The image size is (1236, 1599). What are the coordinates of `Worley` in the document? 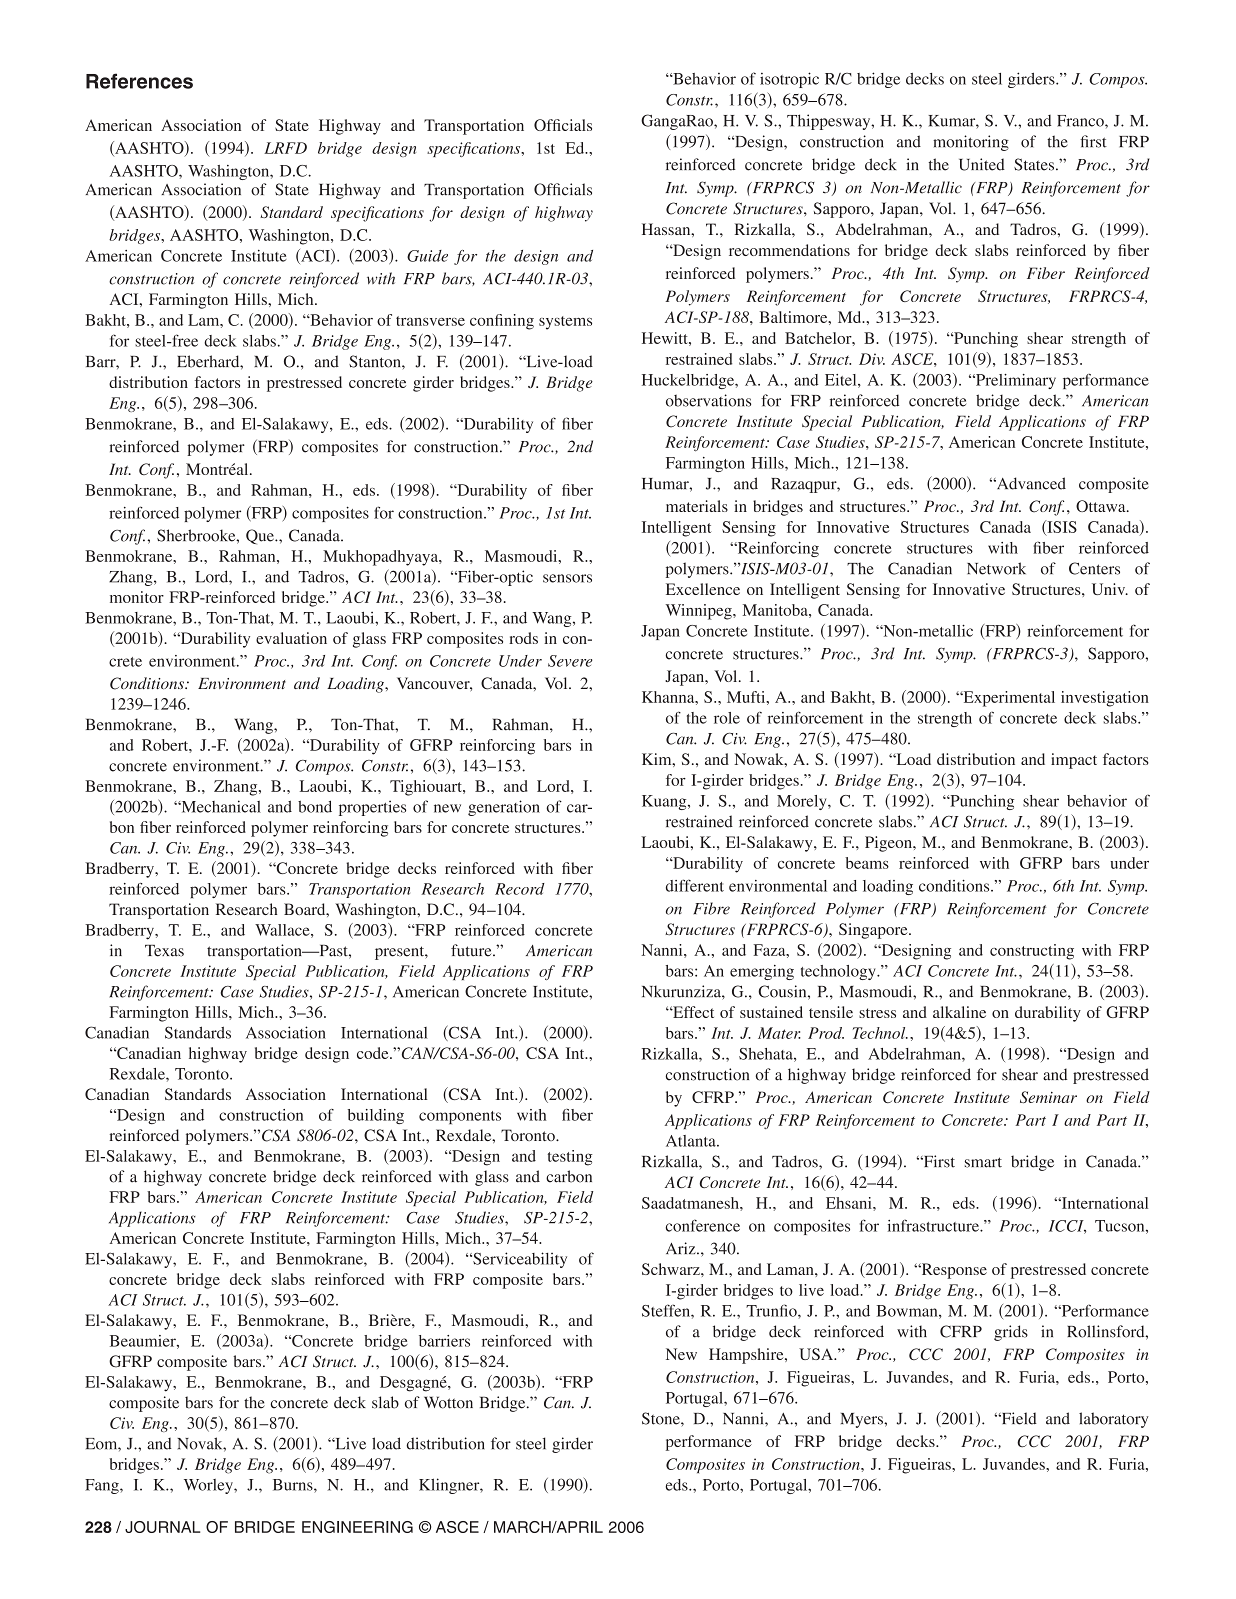 It's located at (209, 1486).
